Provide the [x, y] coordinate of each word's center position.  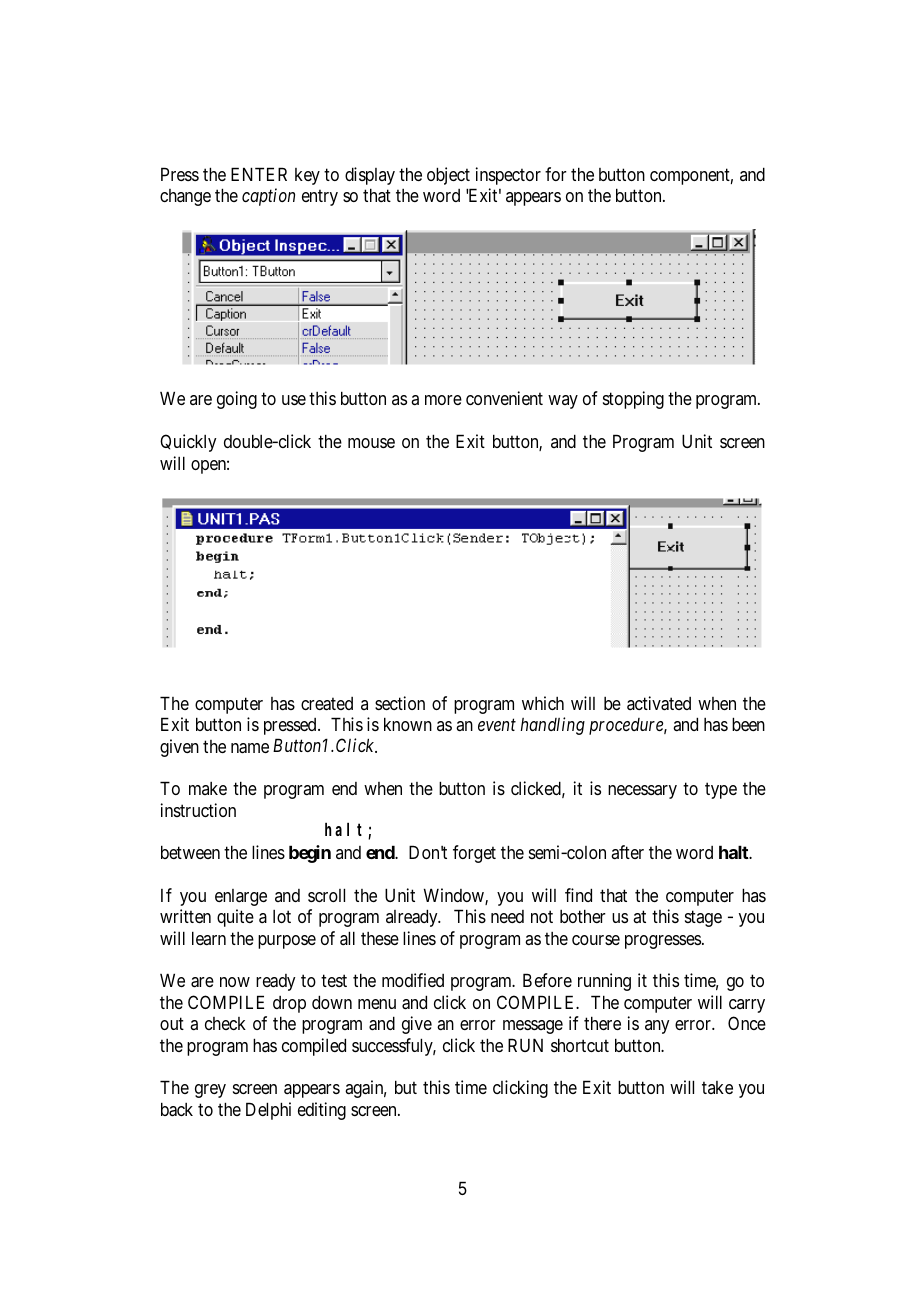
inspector [508, 176]
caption [268, 197]
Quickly [188, 443]
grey [210, 1091]
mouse [371, 443]
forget [474, 854]
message [533, 1027]
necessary [642, 792]
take [717, 1087]
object [448, 176]
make [208, 788]
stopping [633, 400]
